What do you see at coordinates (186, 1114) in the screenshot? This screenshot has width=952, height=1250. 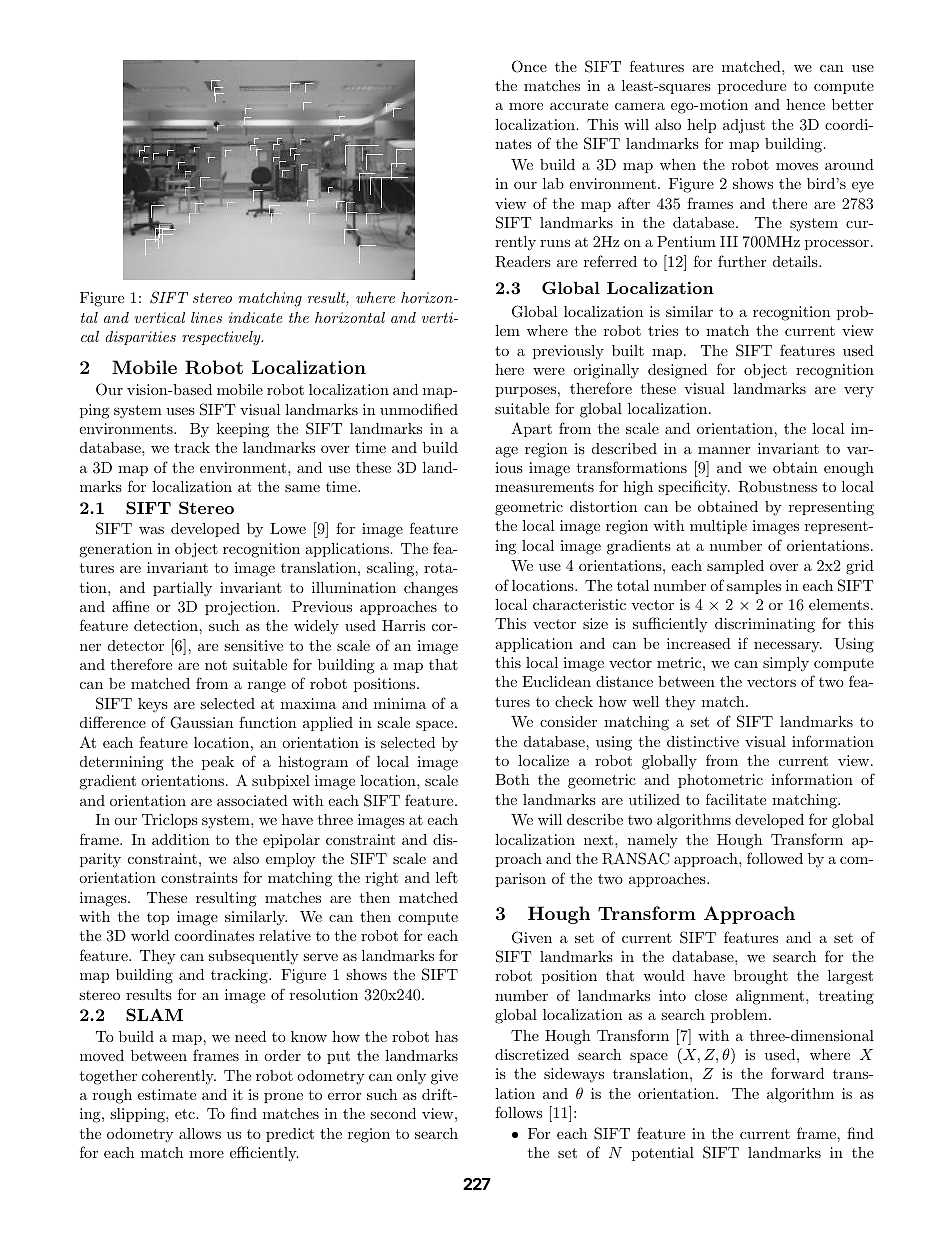 I see `etc` at bounding box center [186, 1114].
